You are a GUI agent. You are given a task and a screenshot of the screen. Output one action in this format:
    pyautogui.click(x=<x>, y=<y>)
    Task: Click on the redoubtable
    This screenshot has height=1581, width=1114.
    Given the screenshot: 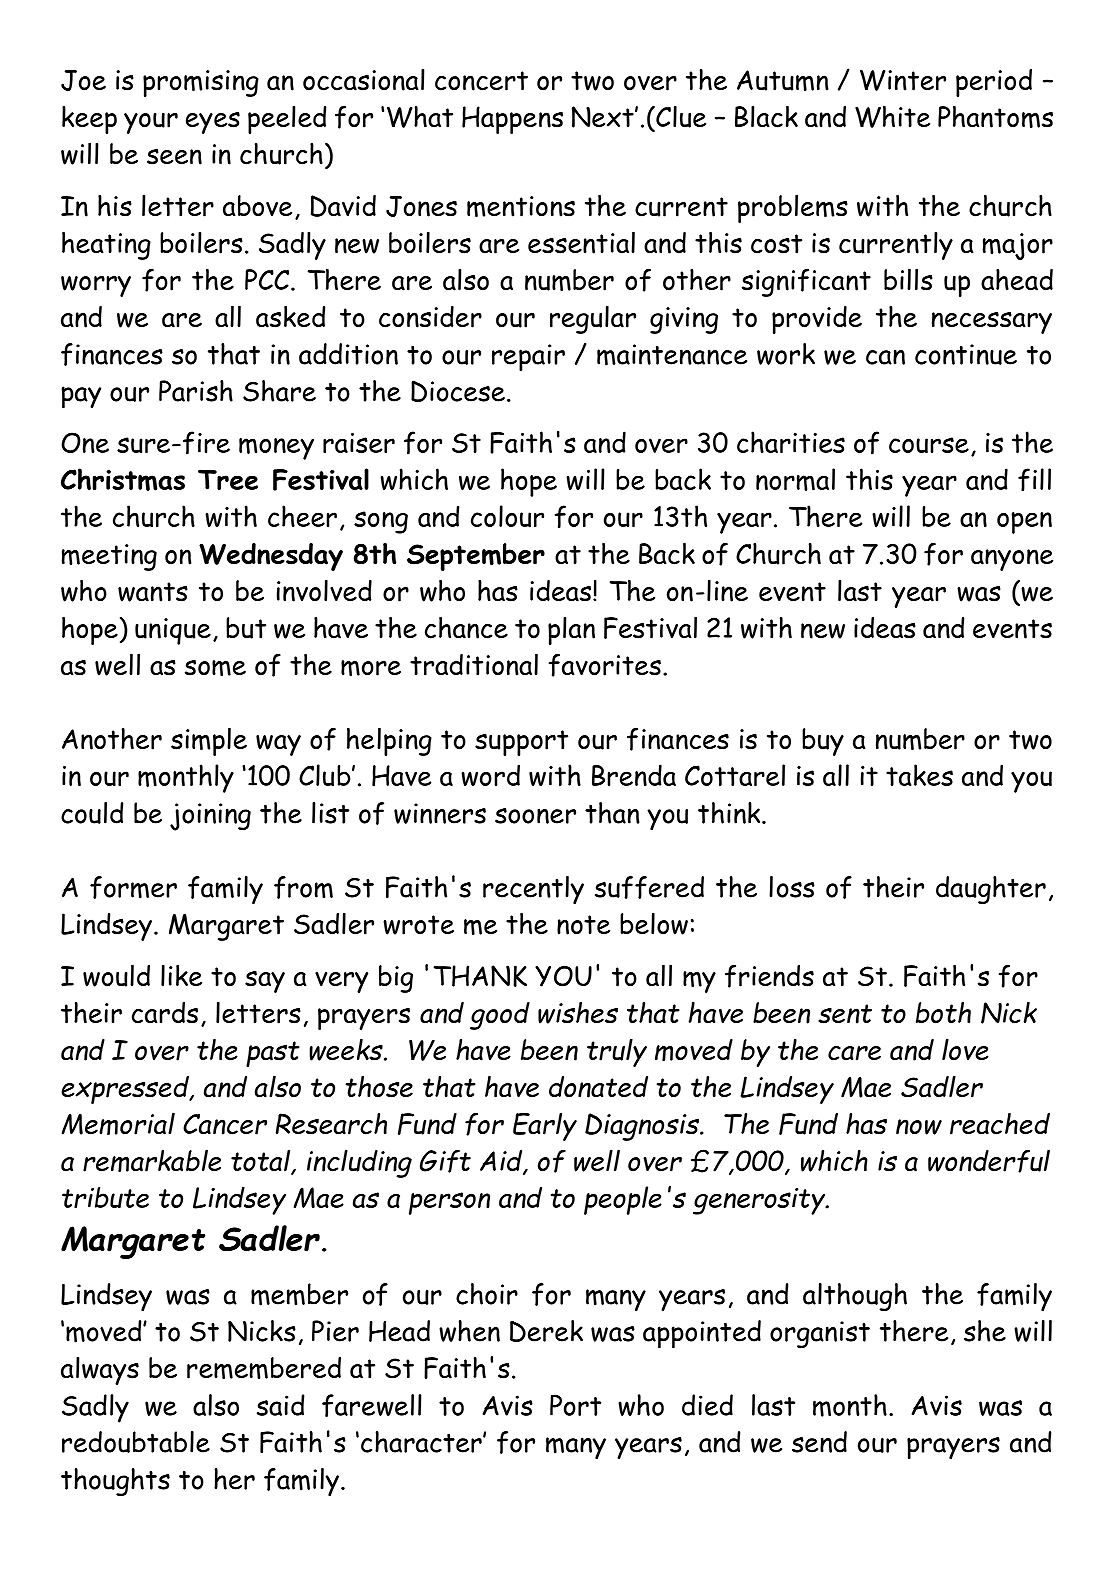 What is the action you would take?
    pyautogui.click(x=136, y=1442)
